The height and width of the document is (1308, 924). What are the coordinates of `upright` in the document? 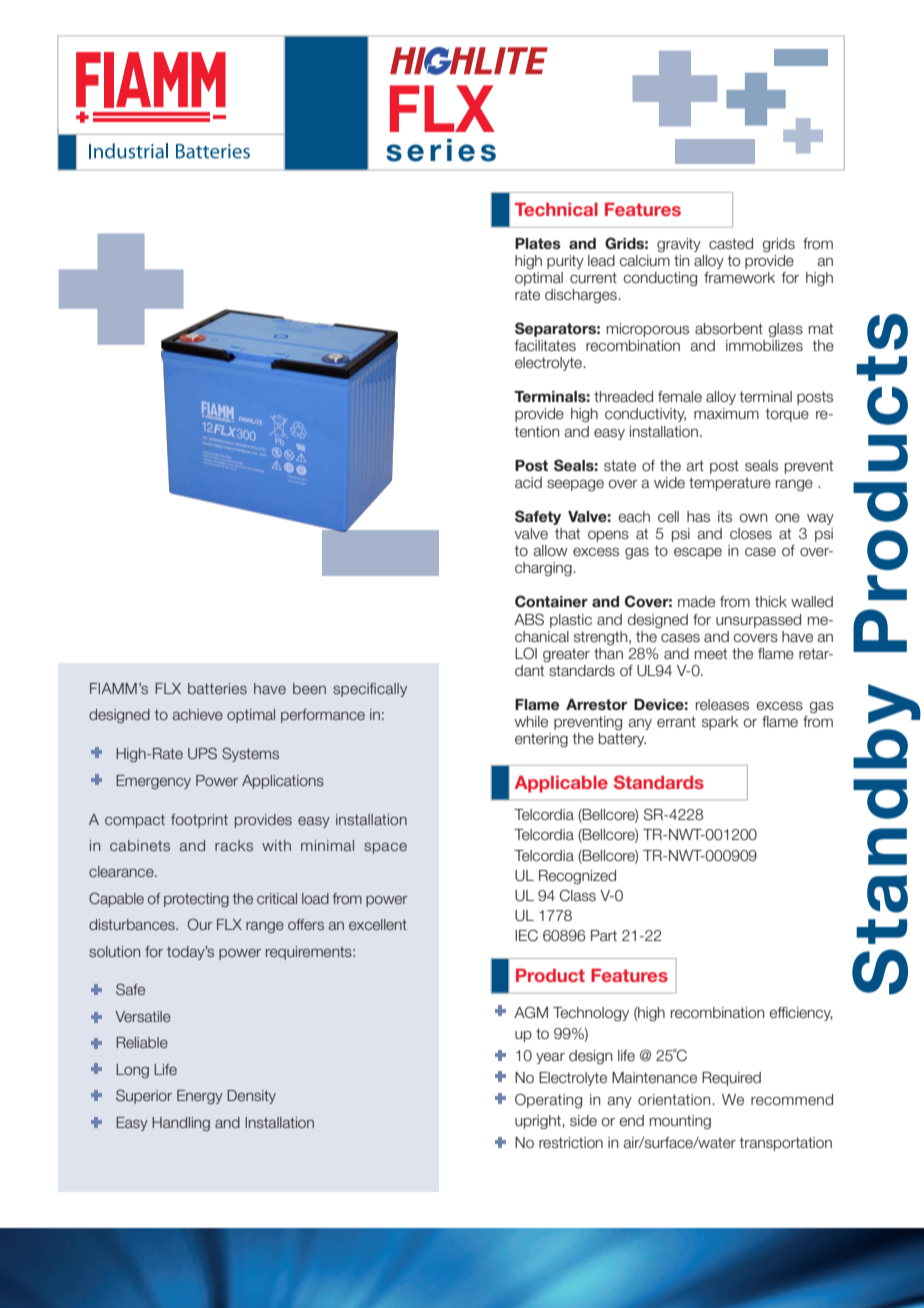 It's located at (539, 1122).
